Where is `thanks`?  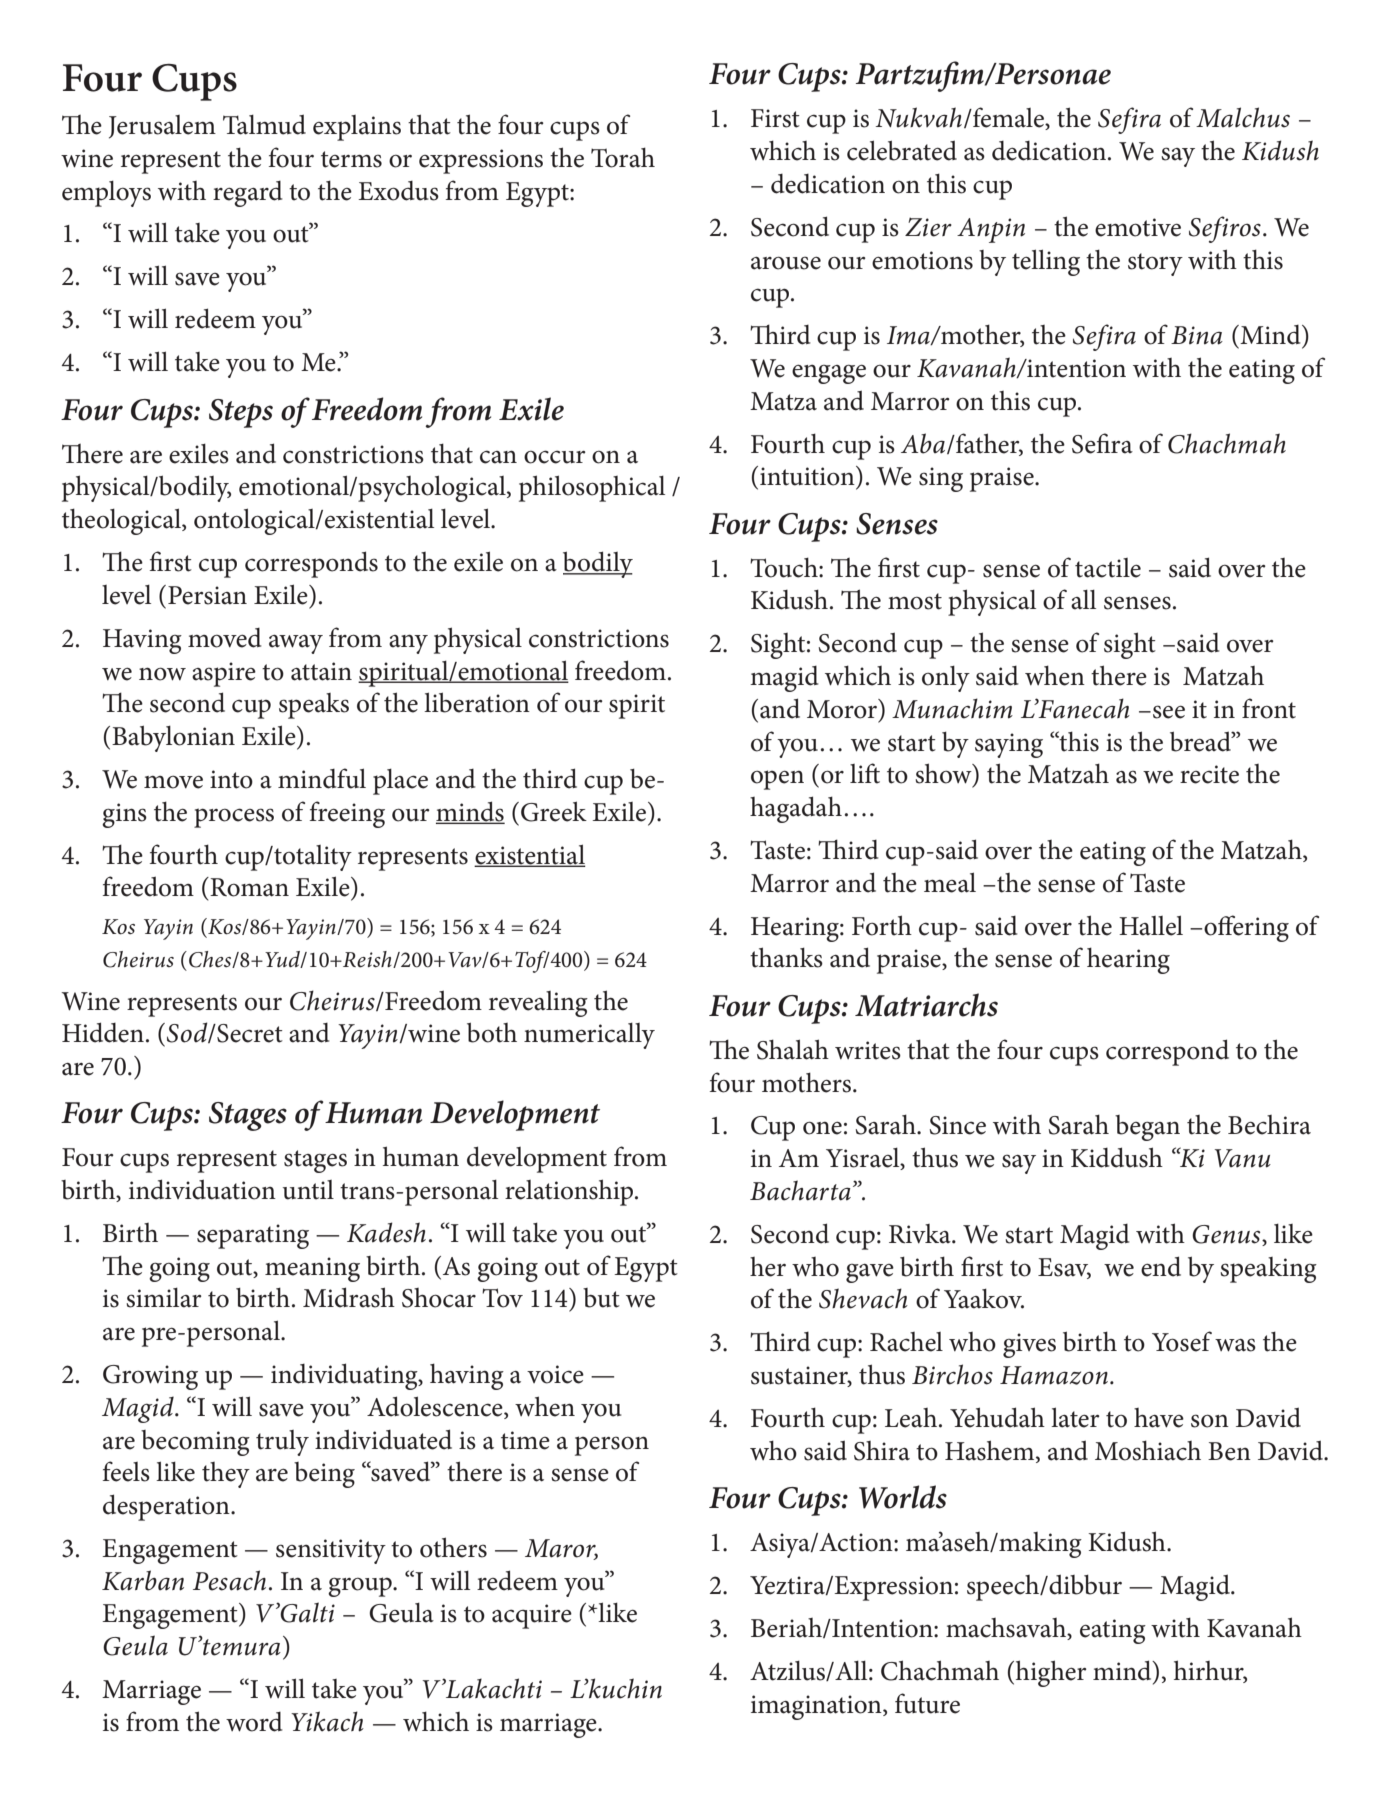
thanks is located at coordinates (786, 957).
